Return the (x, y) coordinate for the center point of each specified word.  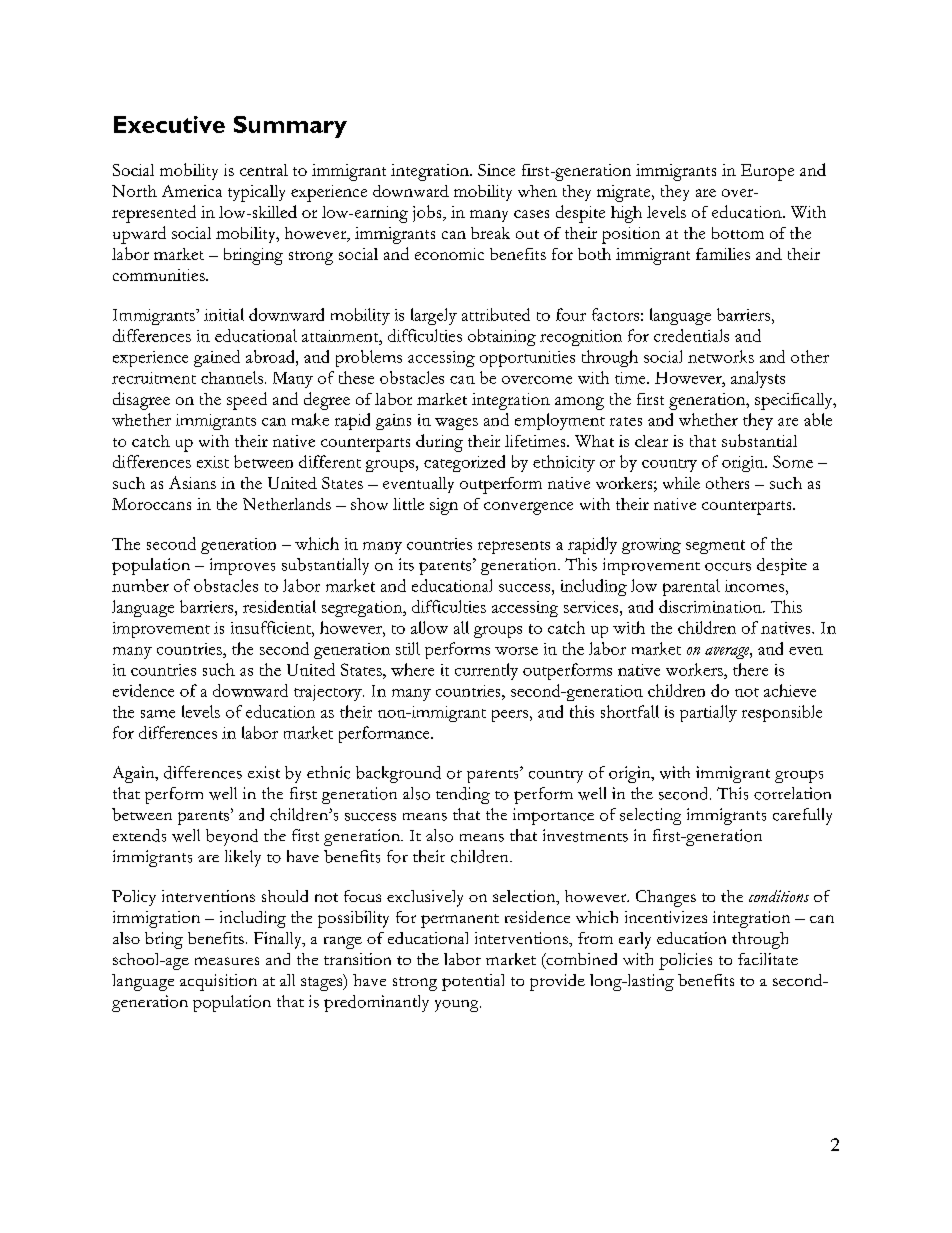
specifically (795, 401)
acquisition (218, 982)
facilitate (768, 959)
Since (496, 170)
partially (708, 713)
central (264, 170)
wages (456, 424)
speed (247, 401)
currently (486, 671)
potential (473, 982)
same (158, 714)
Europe (767, 172)
